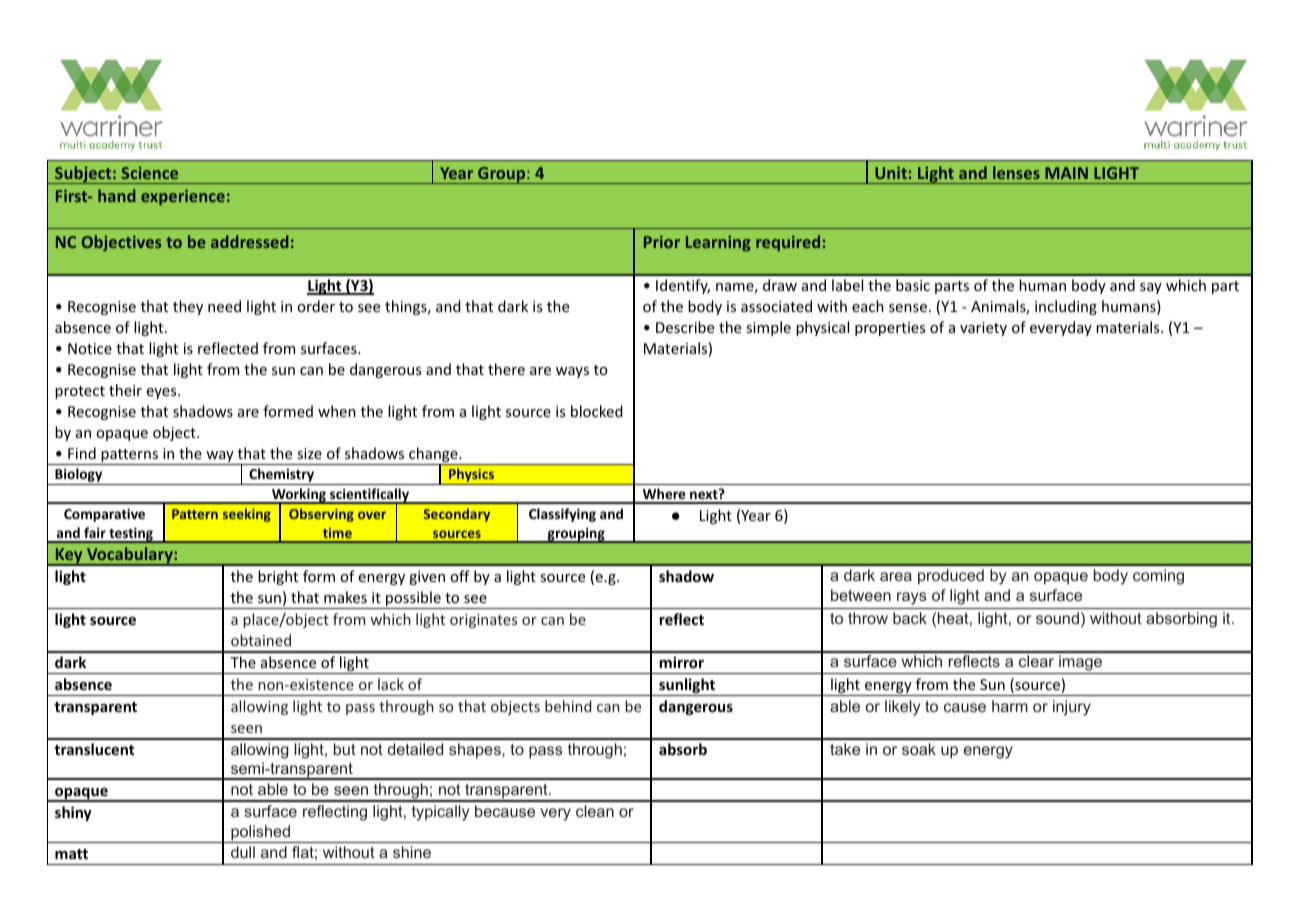 The image size is (1307, 924). Describe the element at coordinates (951, 577) in the screenshot. I see `produced` at that location.
